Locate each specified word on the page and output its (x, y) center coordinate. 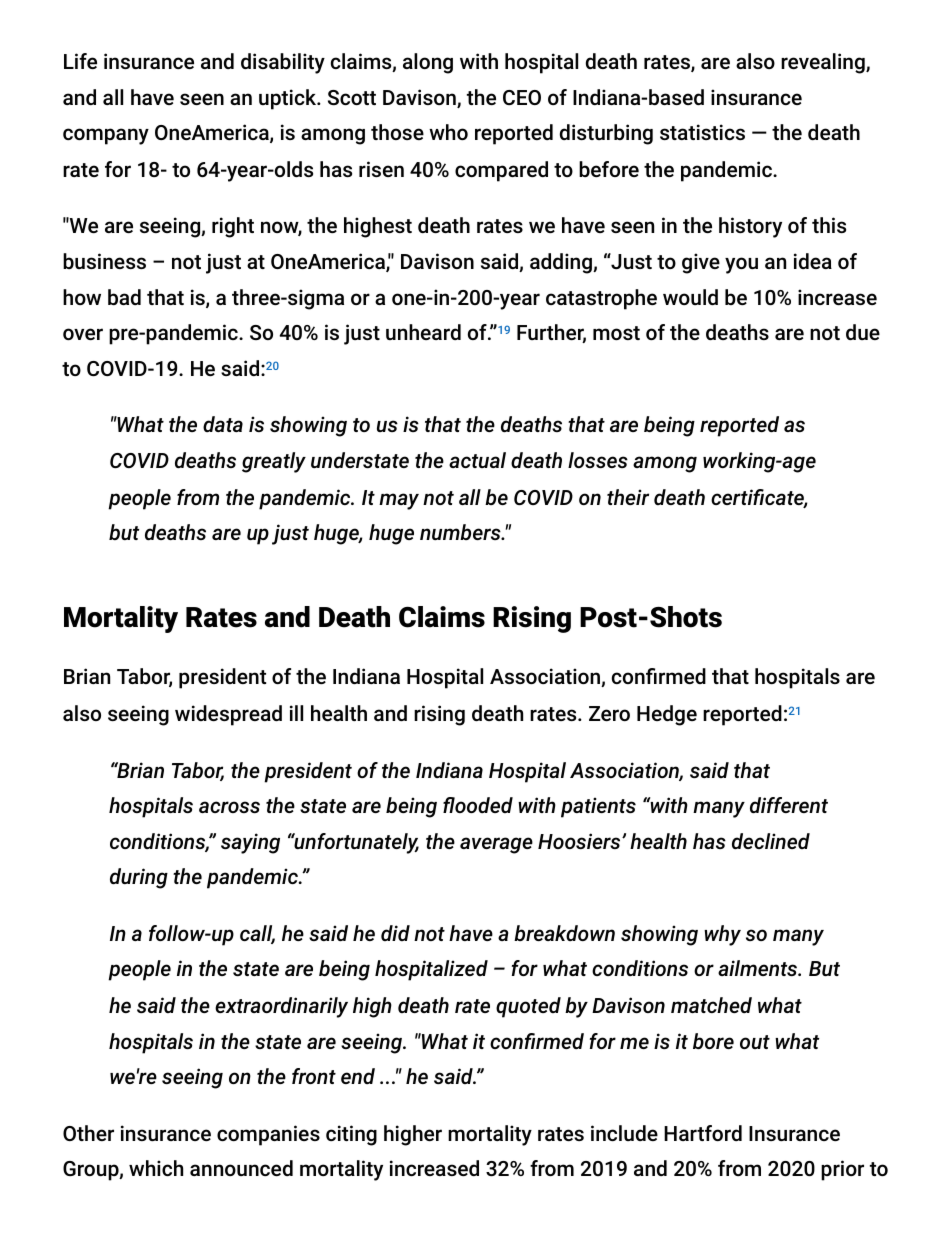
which (156, 1168)
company (106, 136)
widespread (228, 715)
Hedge (667, 715)
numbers (461, 532)
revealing (824, 63)
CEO (522, 97)
